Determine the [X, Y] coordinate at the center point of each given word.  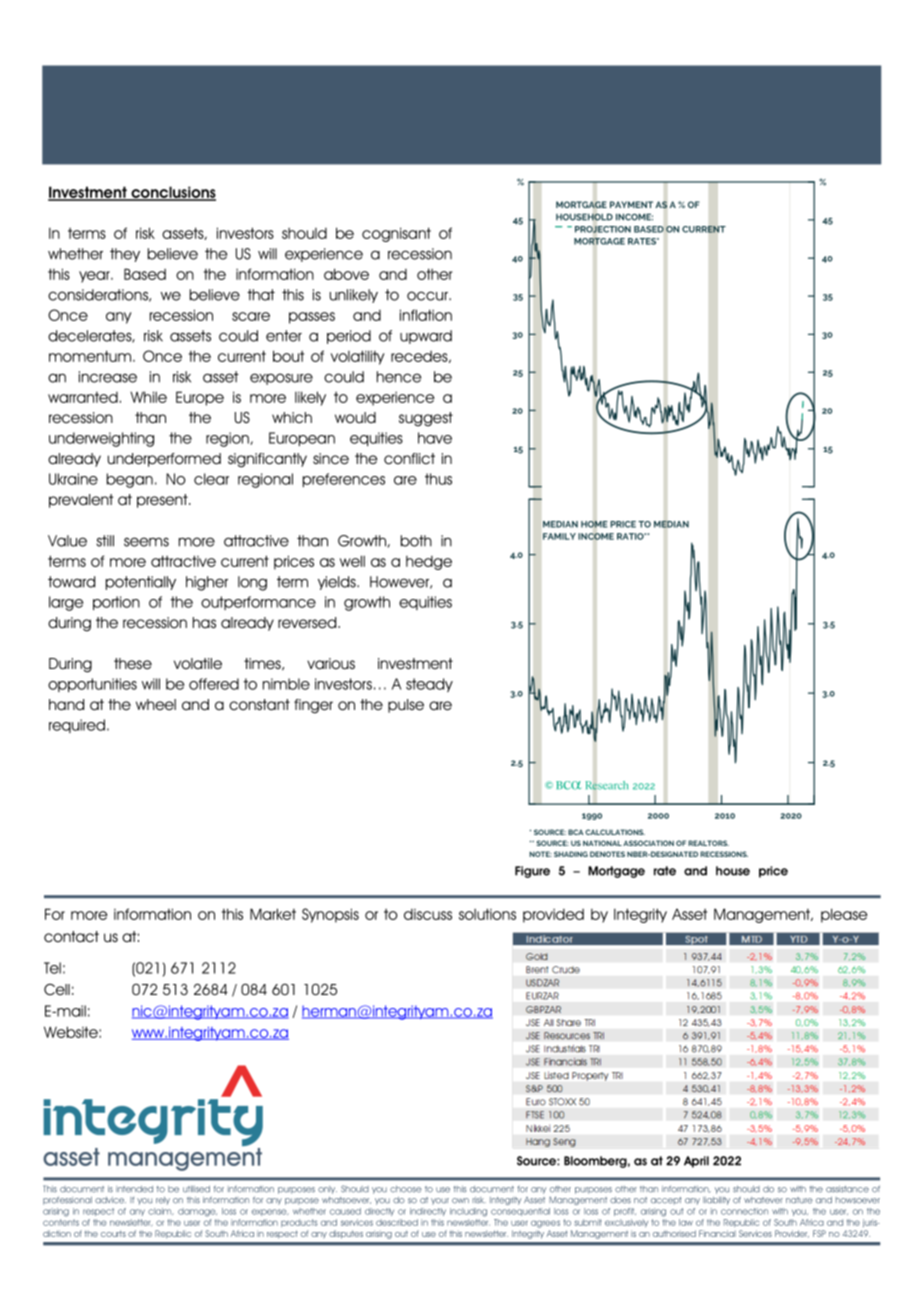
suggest [426, 419]
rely [163, 1201]
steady [429, 685]
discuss [428, 914]
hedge [429, 563]
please [844, 915]
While [148, 397]
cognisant [396, 234]
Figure [532, 872]
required [77, 726]
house [733, 871]
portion [116, 603]
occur [428, 296]
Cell [57, 989]
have [435, 438]
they [125, 255]
